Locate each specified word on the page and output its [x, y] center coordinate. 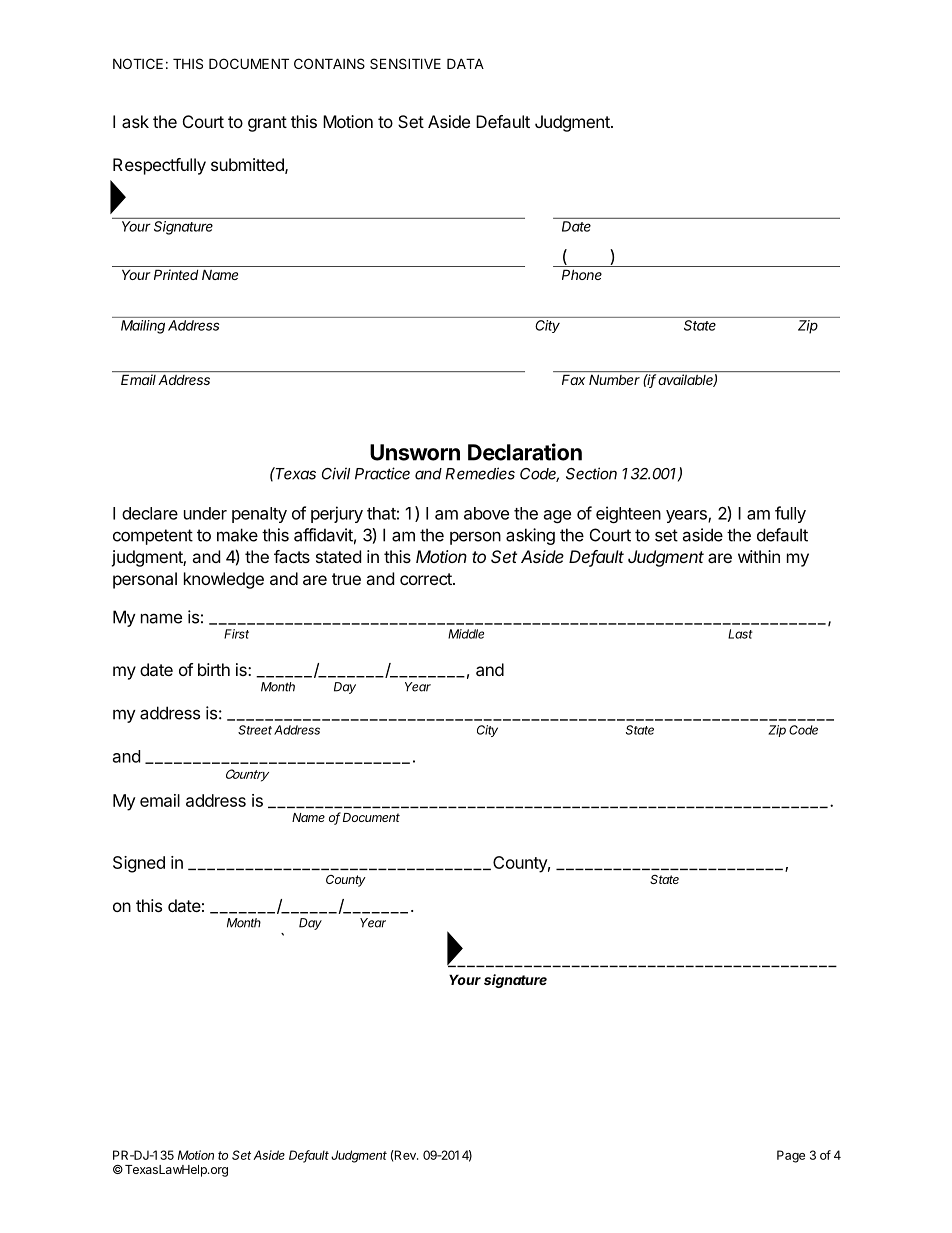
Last [740, 634]
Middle [466, 634]
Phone [582, 274]
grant [267, 124]
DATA [465, 63]
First [236, 634]
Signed [139, 864]
